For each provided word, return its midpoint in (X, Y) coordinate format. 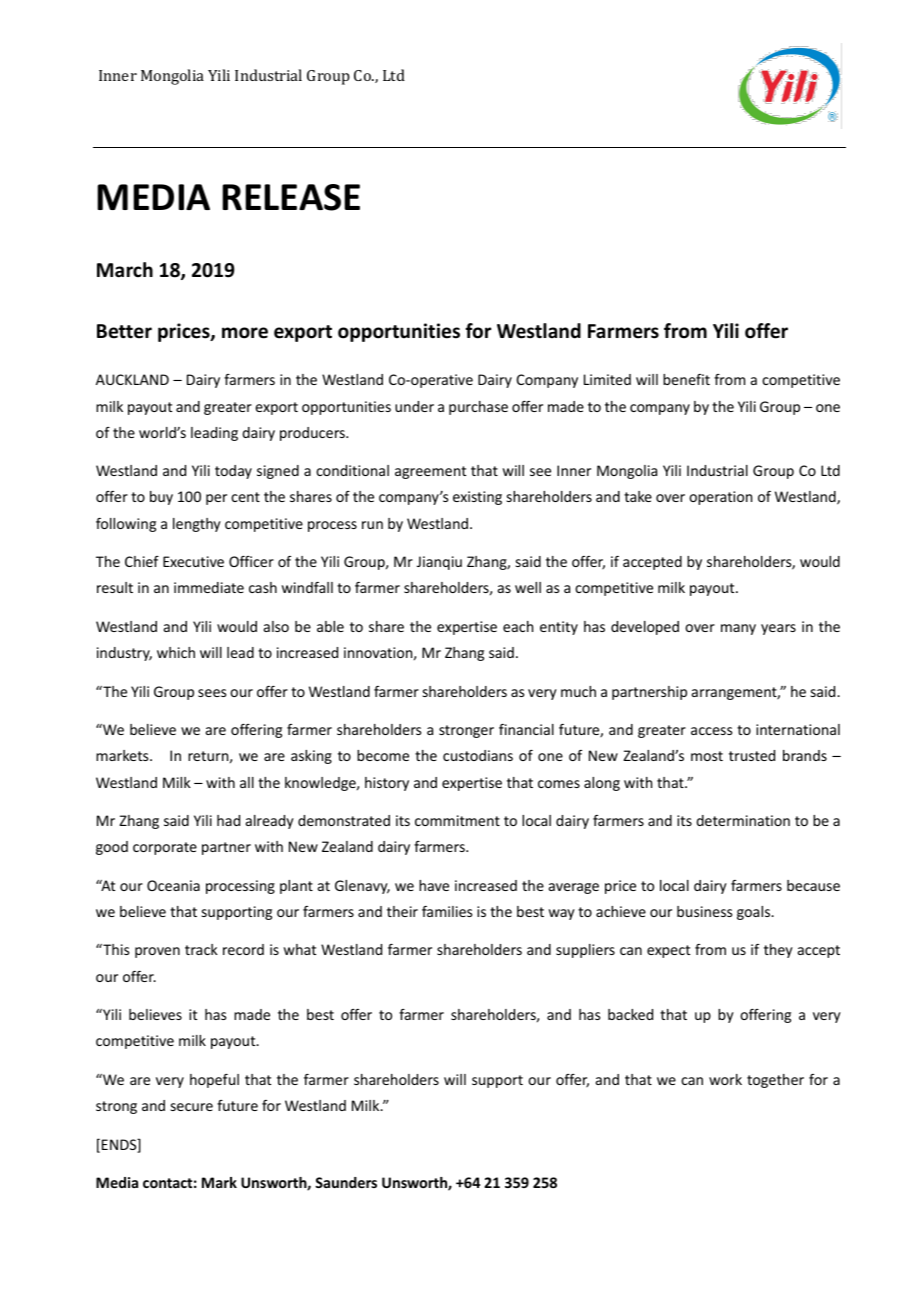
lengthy (197, 525)
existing (477, 498)
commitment (457, 820)
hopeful (214, 1081)
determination (743, 820)
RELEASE (291, 197)
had (228, 820)
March (125, 270)
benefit (686, 379)
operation (720, 498)
